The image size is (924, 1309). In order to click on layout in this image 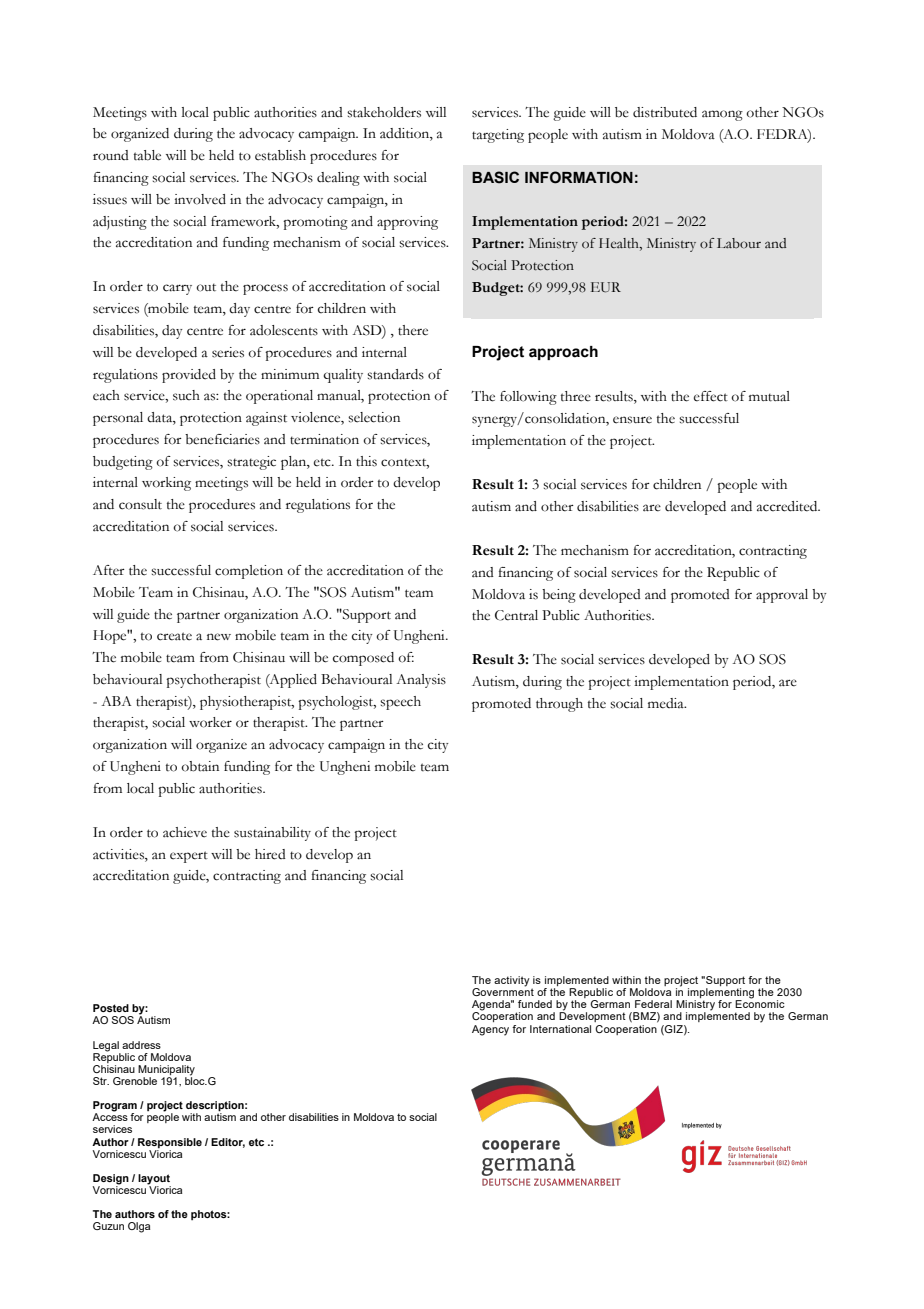, I will do `click(154, 1180)`.
